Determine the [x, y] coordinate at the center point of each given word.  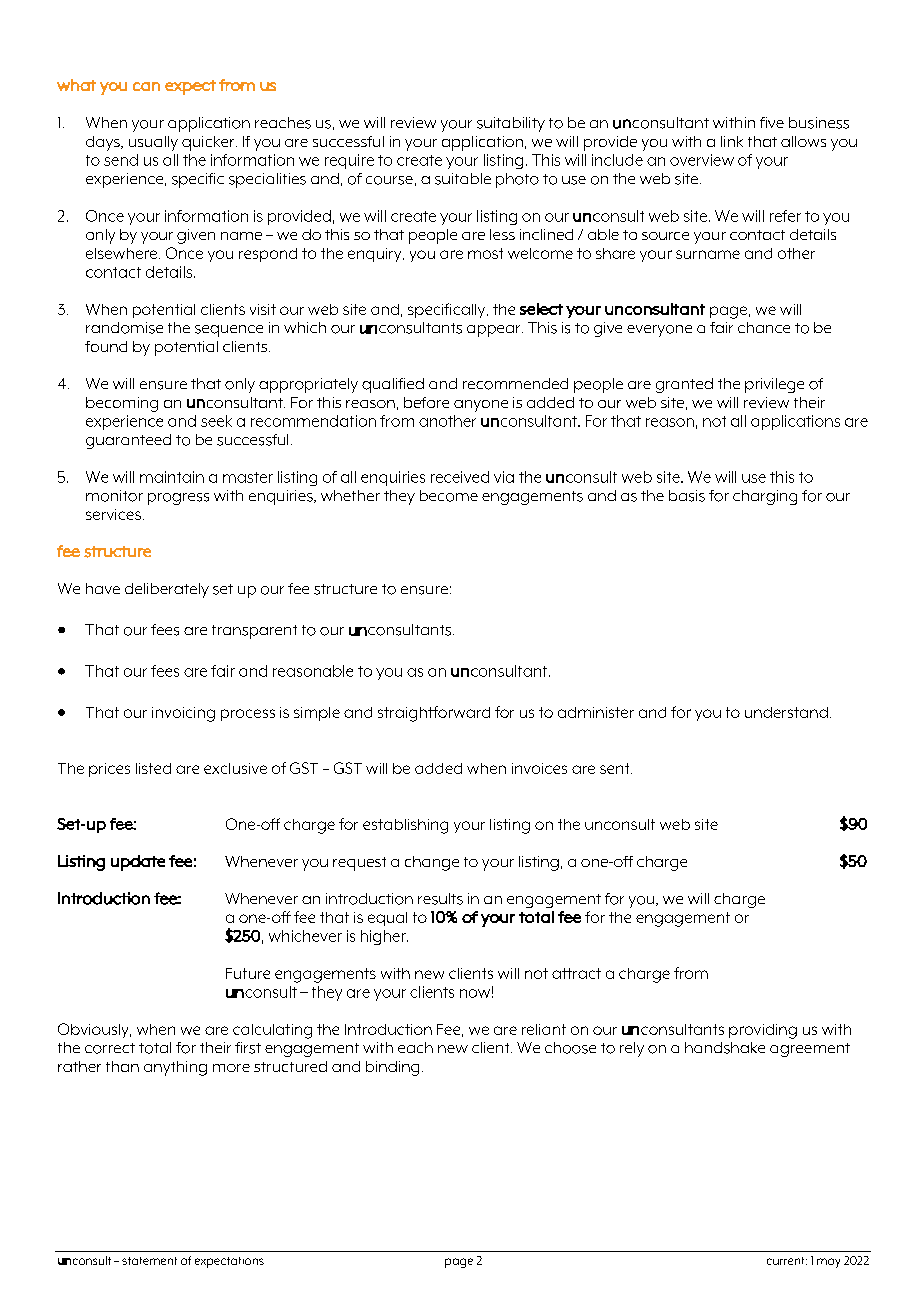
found [106, 346]
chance [764, 327]
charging [765, 497]
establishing [405, 826]
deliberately [167, 590]
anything [175, 1068]
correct [110, 1048]
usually [153, 143]
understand [786, 712]
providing [763, 1031]
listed [153, 768]
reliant [544, 1029]
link [732, 141]
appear [495, 331]
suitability [511, 124]
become [449, 496]
